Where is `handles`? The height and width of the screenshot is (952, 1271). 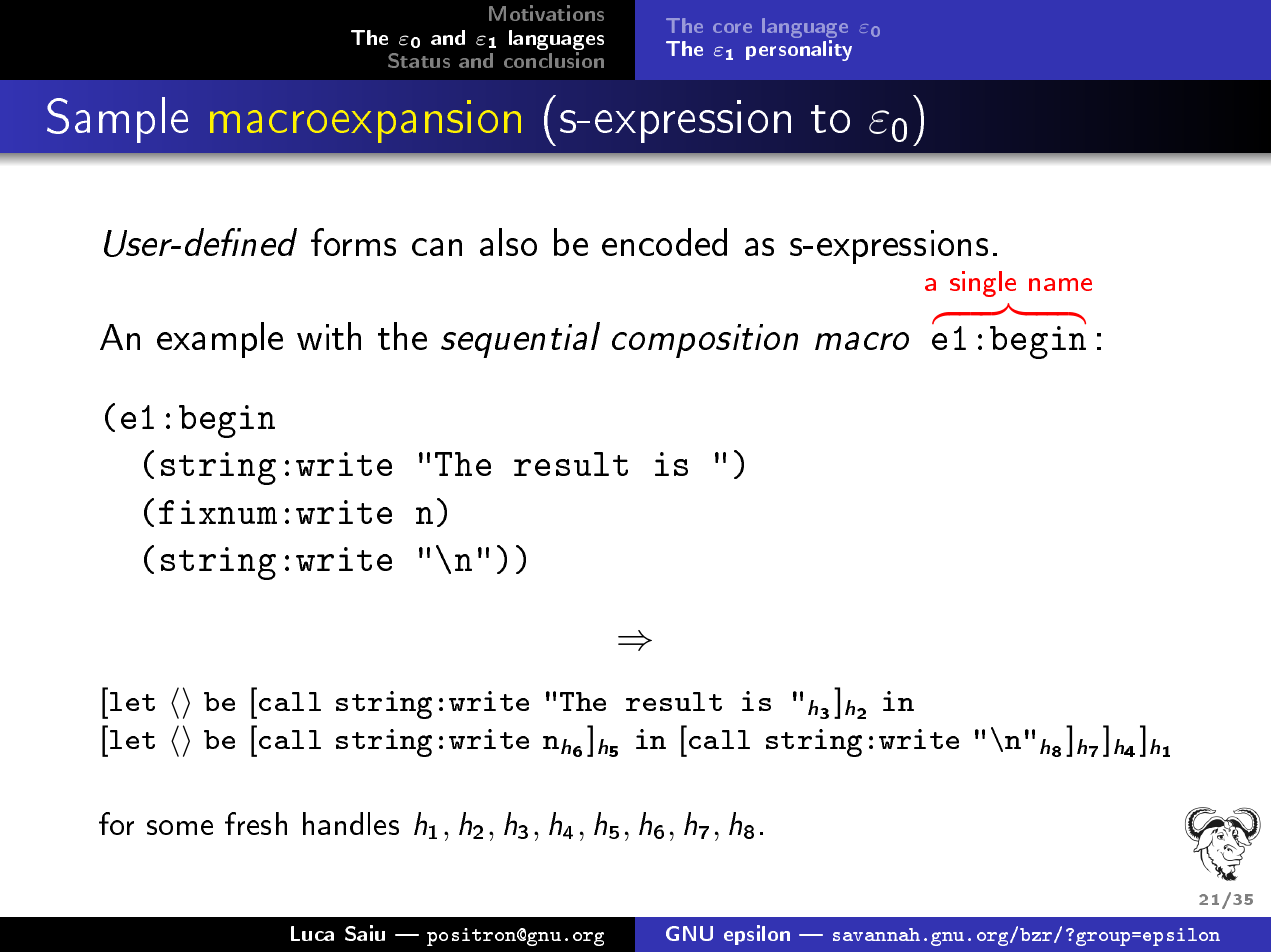 handles is located at coordinates (351, 823).
